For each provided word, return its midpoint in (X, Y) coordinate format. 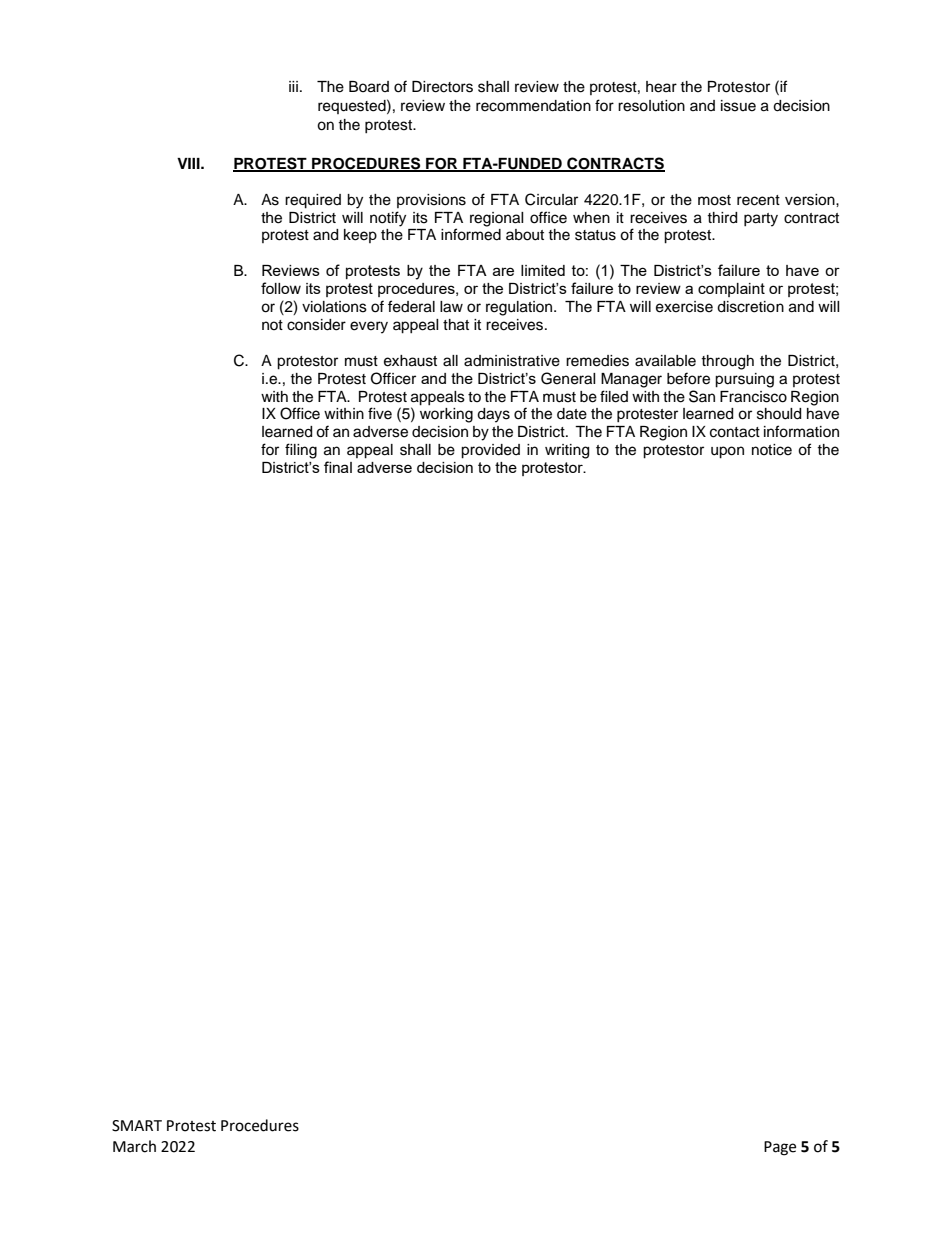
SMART (137, 1126)
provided (490, 451)
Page (780, 1148)
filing (301, 451)
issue (738, 106)
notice (772, 450)
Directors (442, 87)
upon (727, 452)
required (313, 201)
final (338, 467)
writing (567, 451)
